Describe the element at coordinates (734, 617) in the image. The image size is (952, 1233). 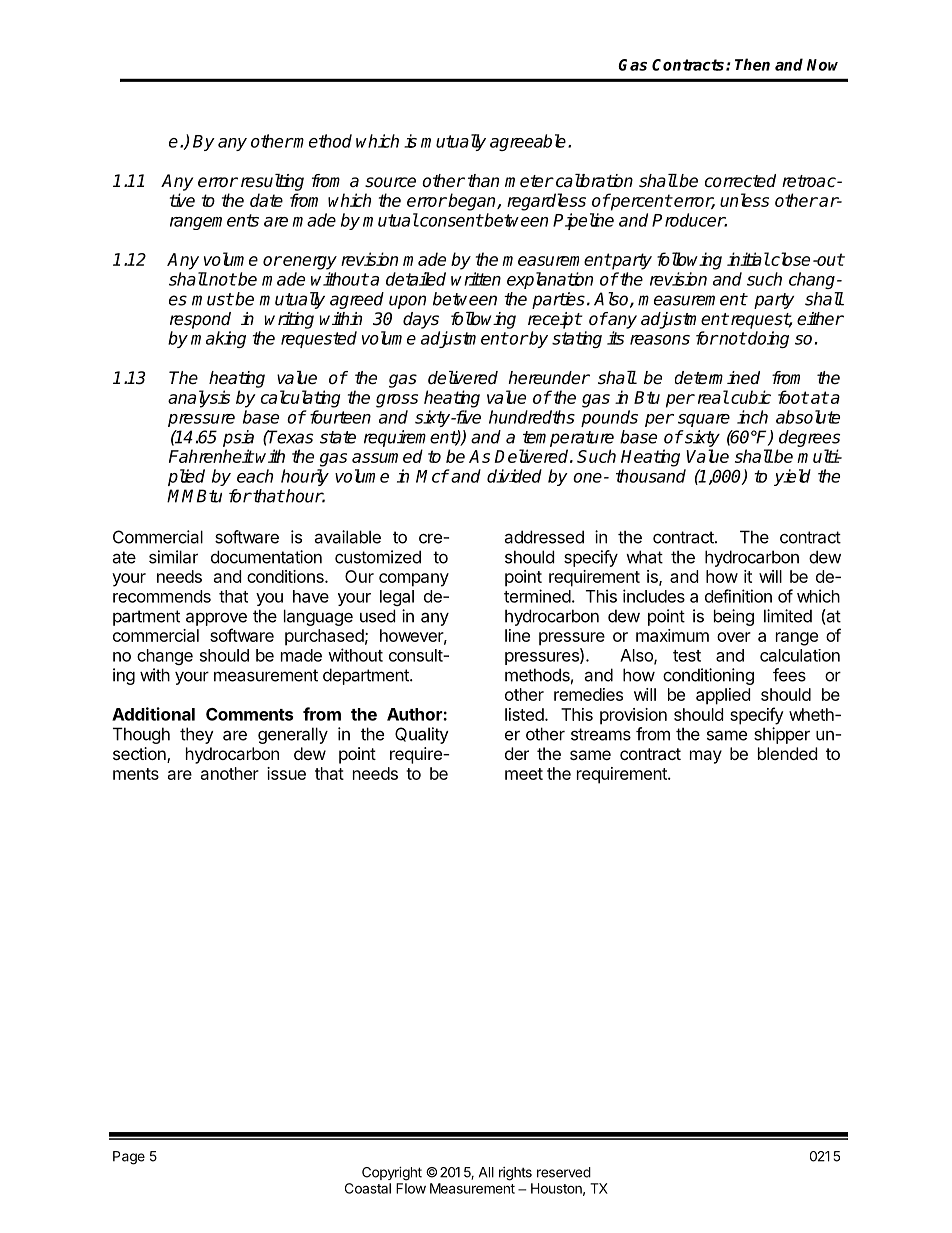
I see `being` at that location.
